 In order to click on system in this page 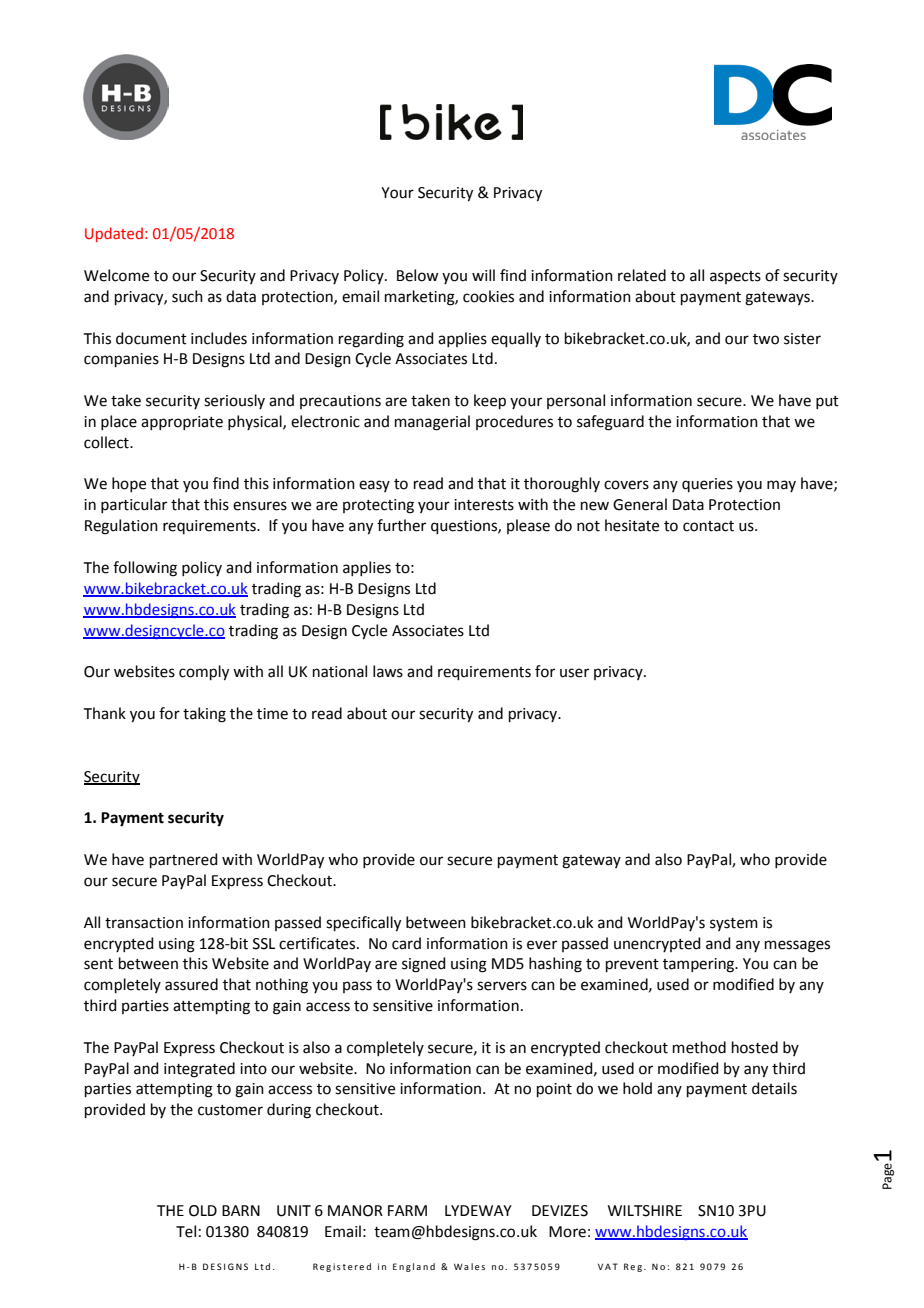, I will do `click(734, 924)`.
